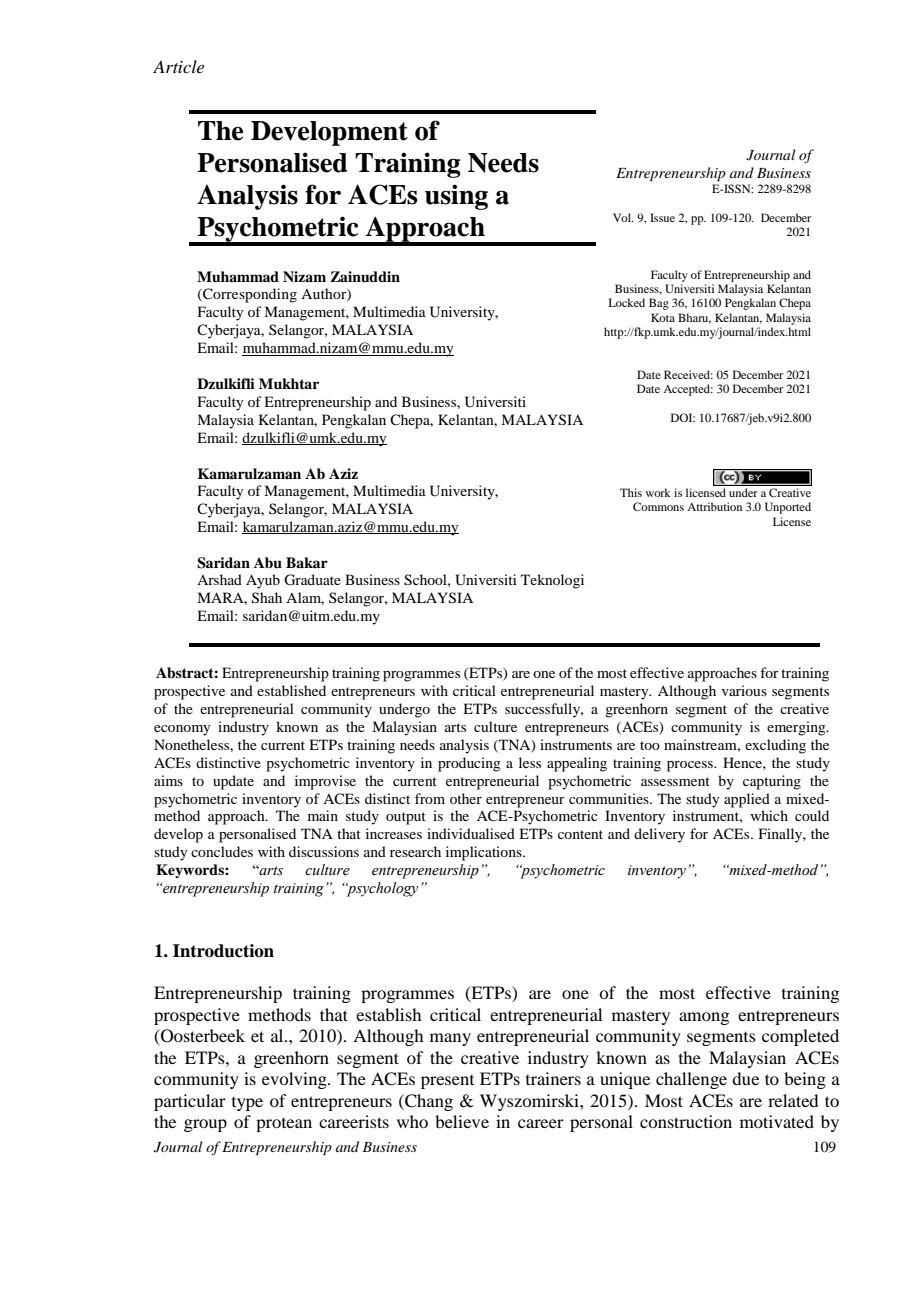 This document has height=1309, width=924. I want to click on Abu, so click(268, 563).
